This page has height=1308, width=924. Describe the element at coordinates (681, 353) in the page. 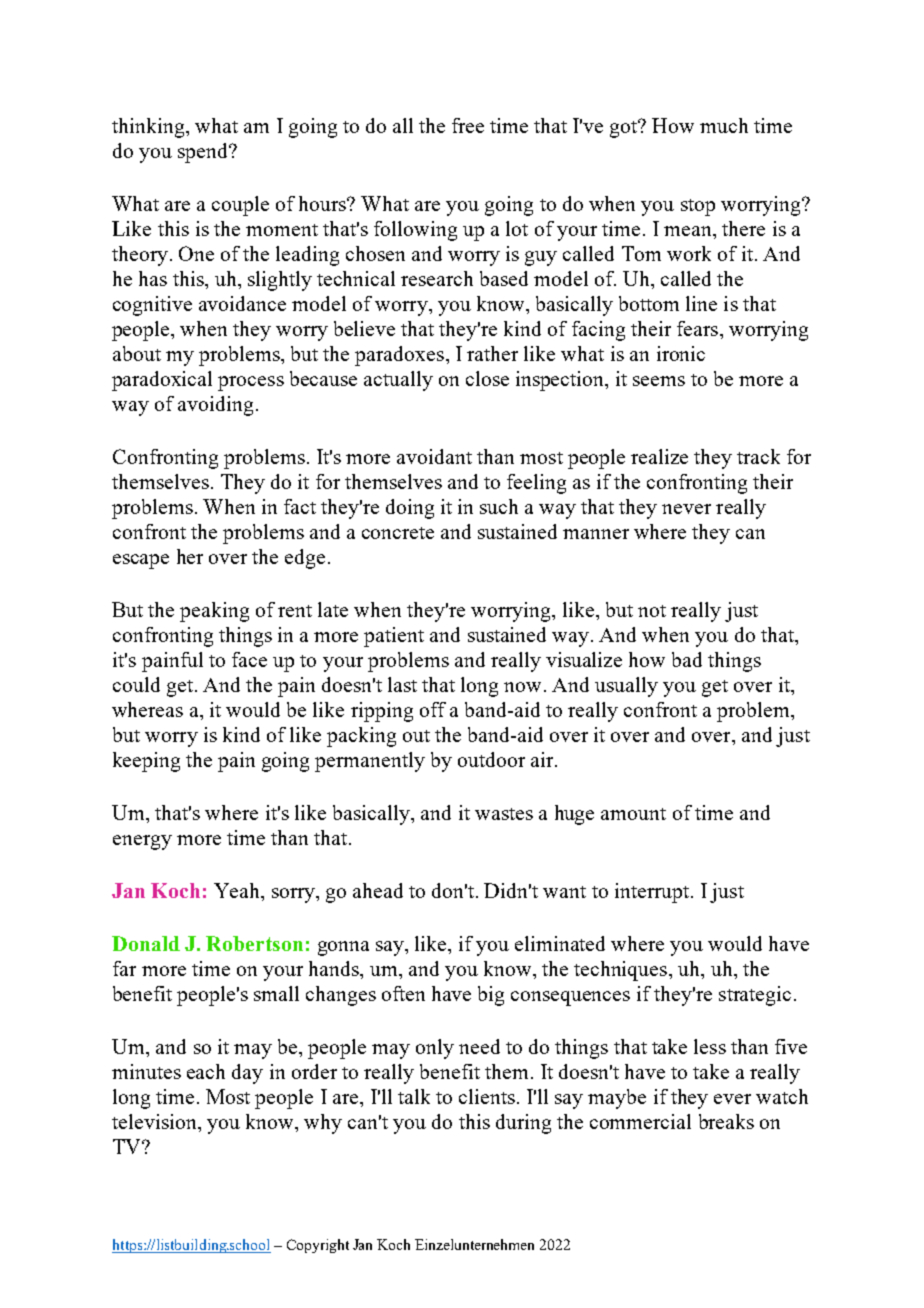

I see `ironic` at that location.
